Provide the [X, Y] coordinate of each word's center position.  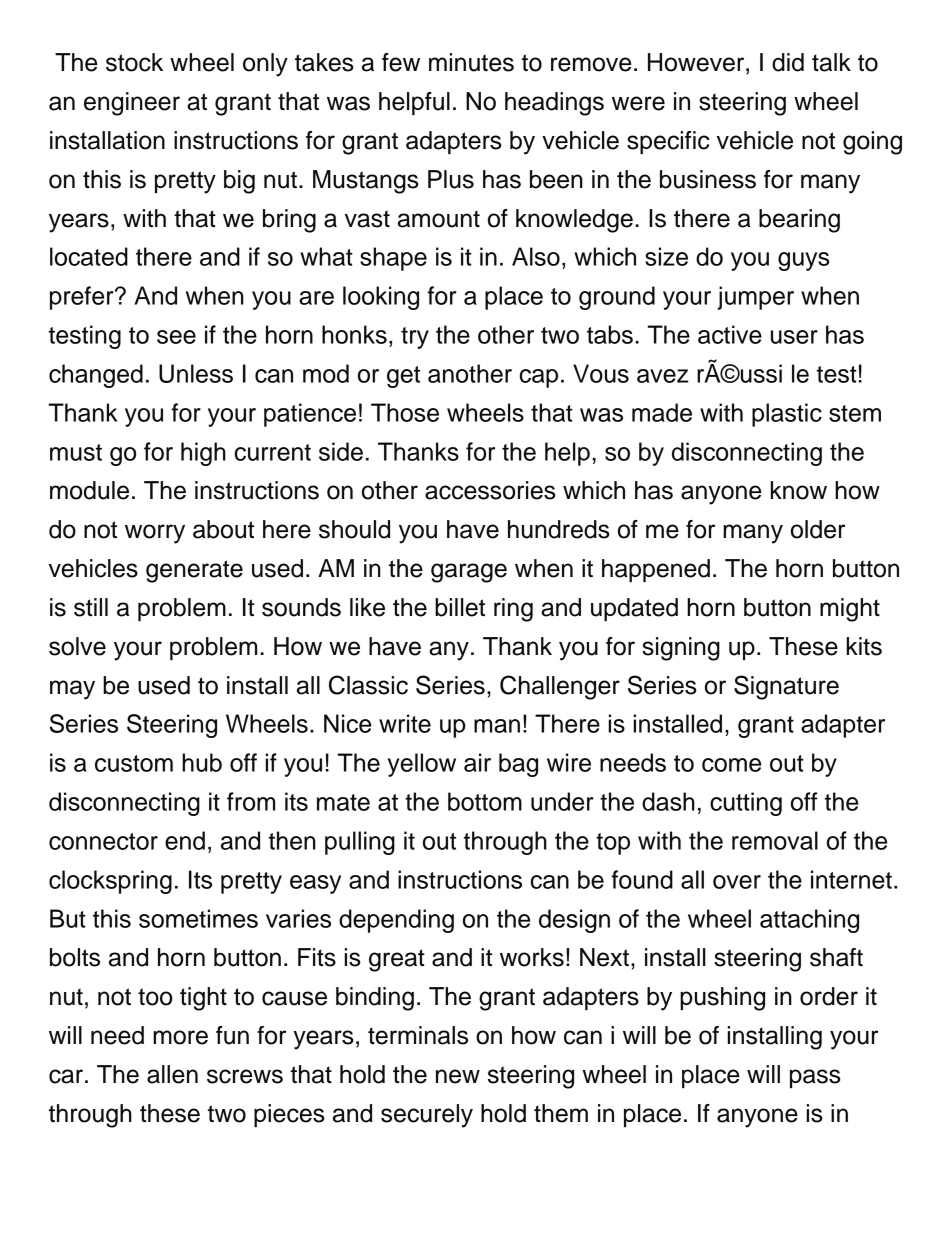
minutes [471, 62]
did [788, 62]
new [458, 1076]
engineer [132, 104]
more [180, 1037]
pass [815, 1078]
